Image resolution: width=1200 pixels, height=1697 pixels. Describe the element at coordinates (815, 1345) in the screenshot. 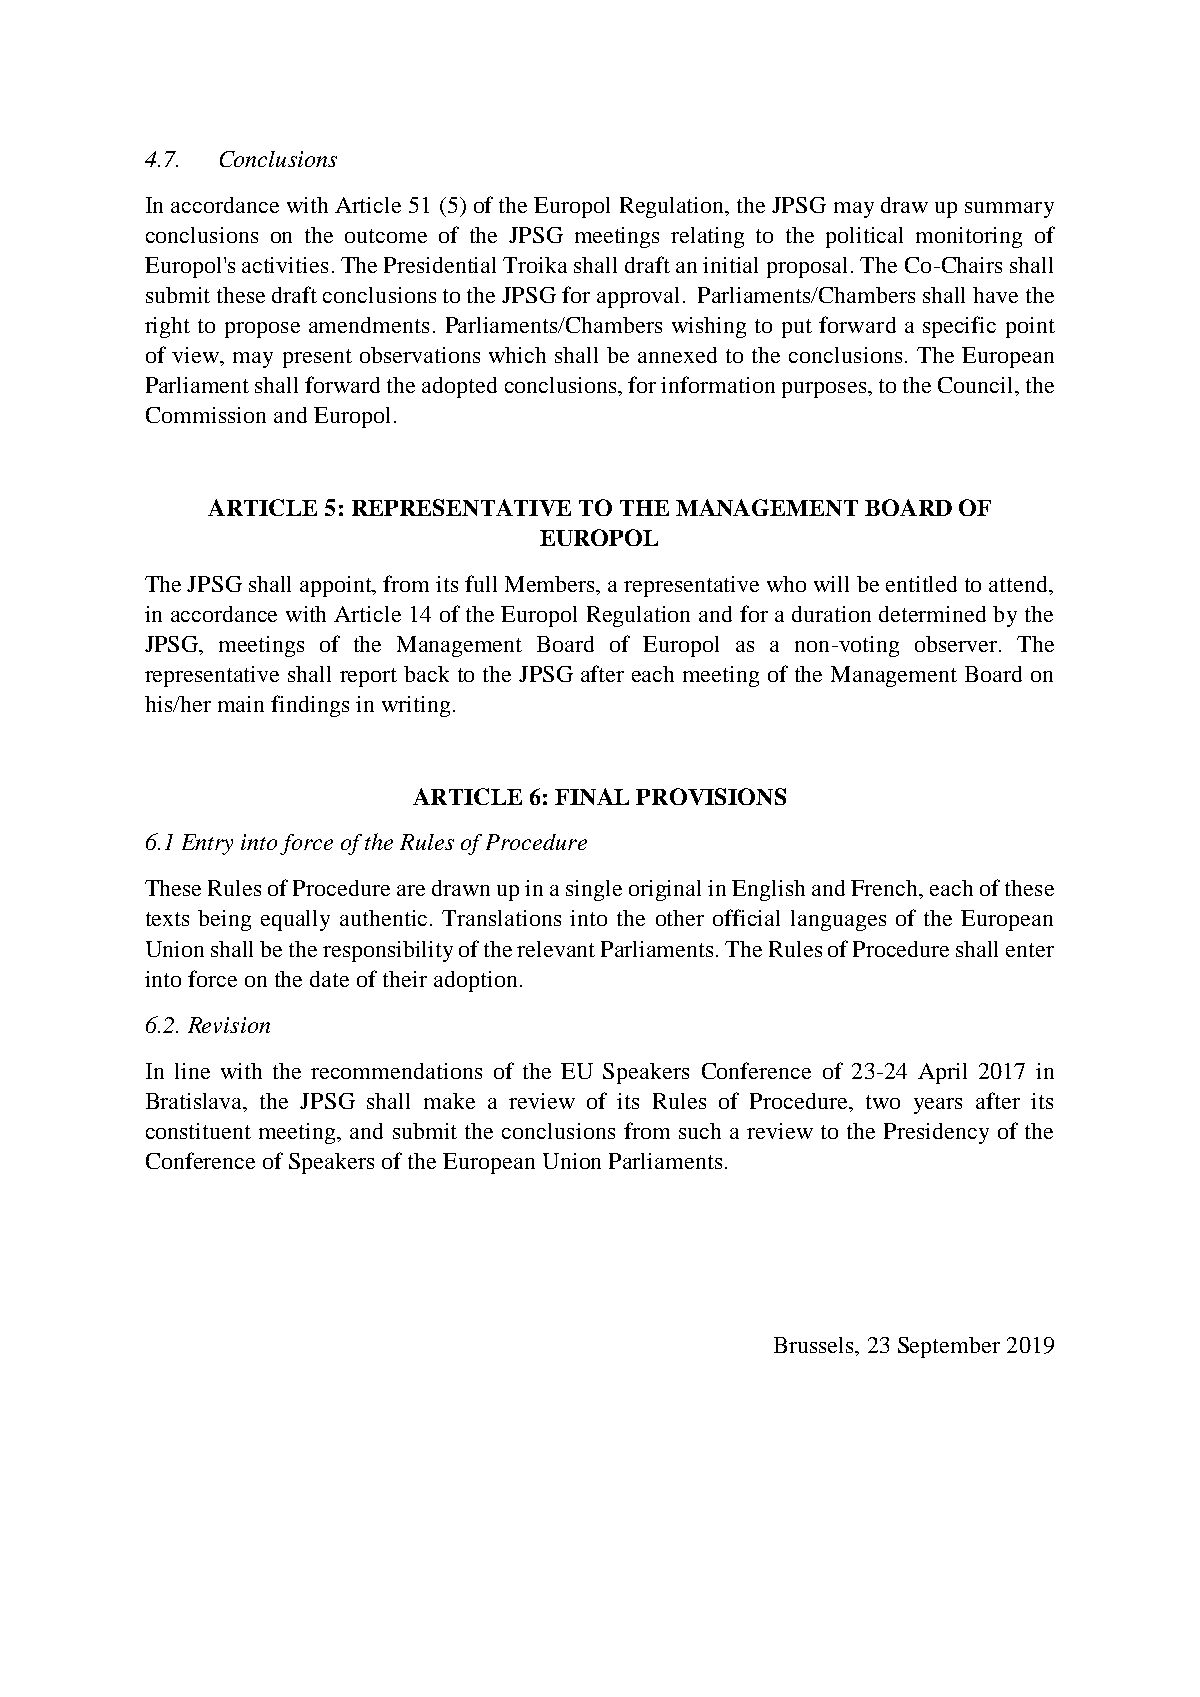

I see `Brussels` at that location.
